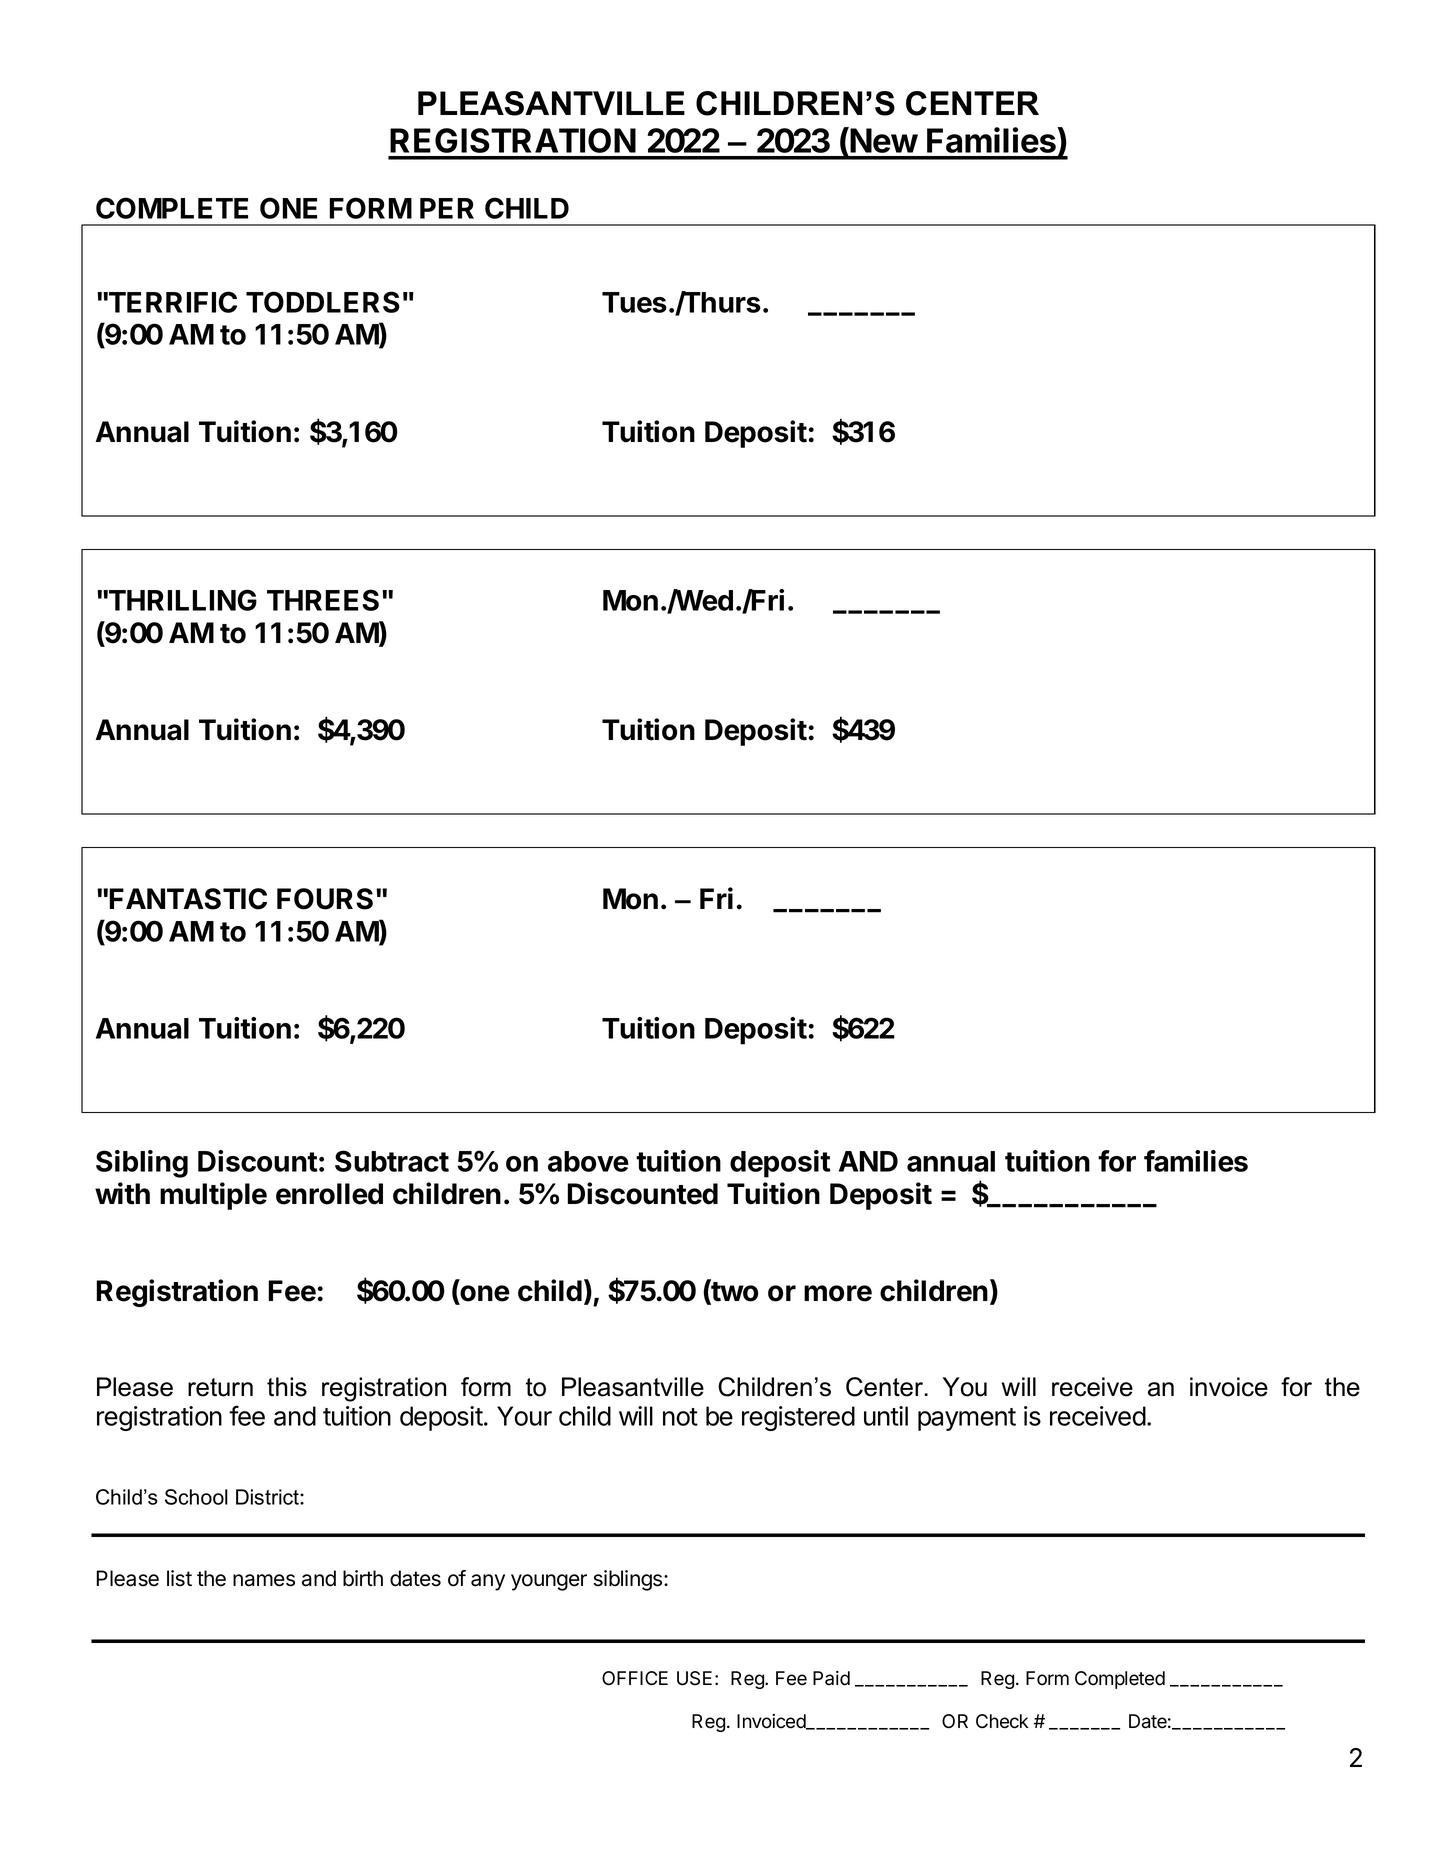  What do you see at coordinates (323, 302) in the screenshot?
I see `TODDLERS` at bounding box center [323, 302].
